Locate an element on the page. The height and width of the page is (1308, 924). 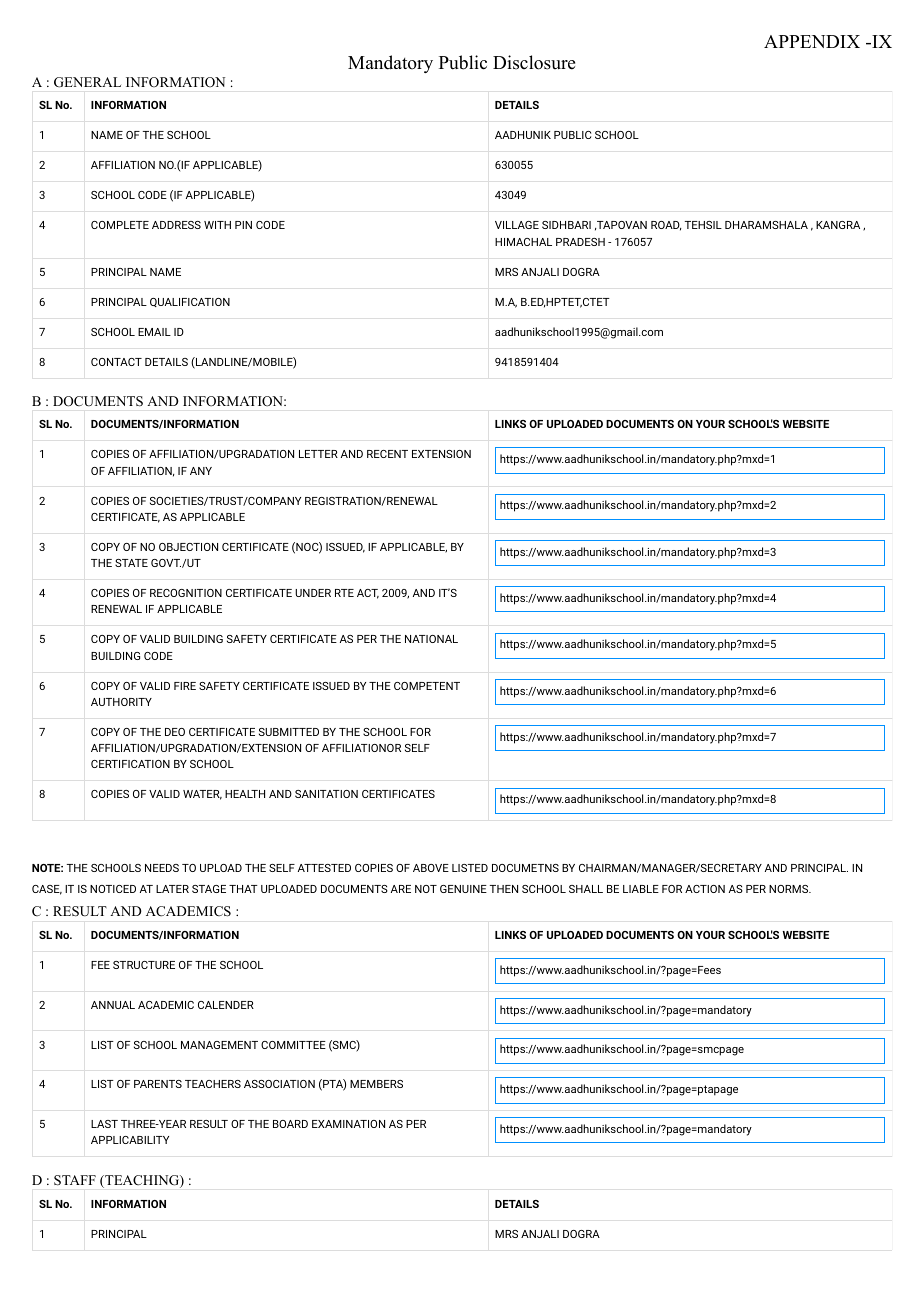
NORMS is located at coordinates (789, 889).
